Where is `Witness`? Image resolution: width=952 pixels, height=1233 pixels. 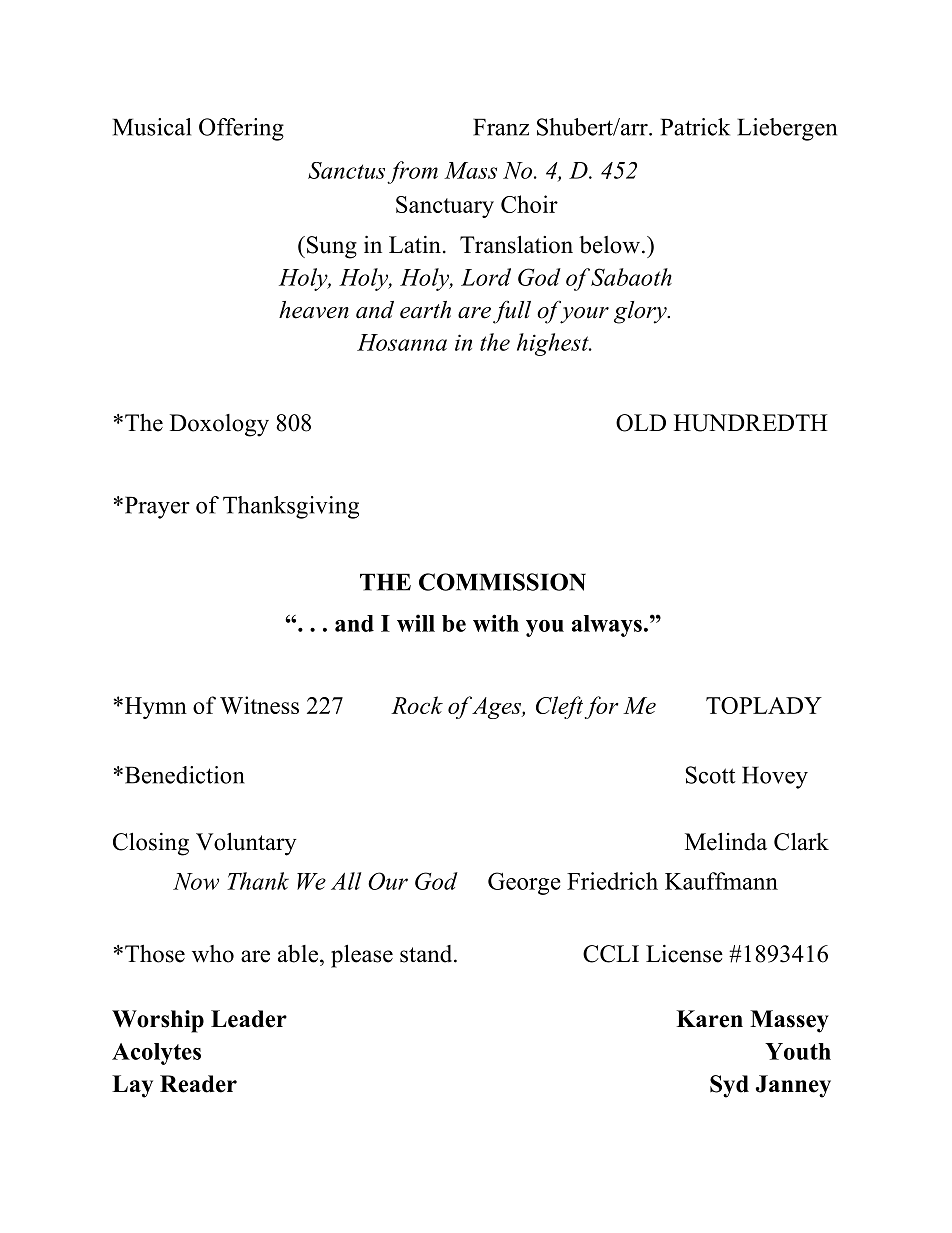
Witness is located at coordinates (259, 705).
